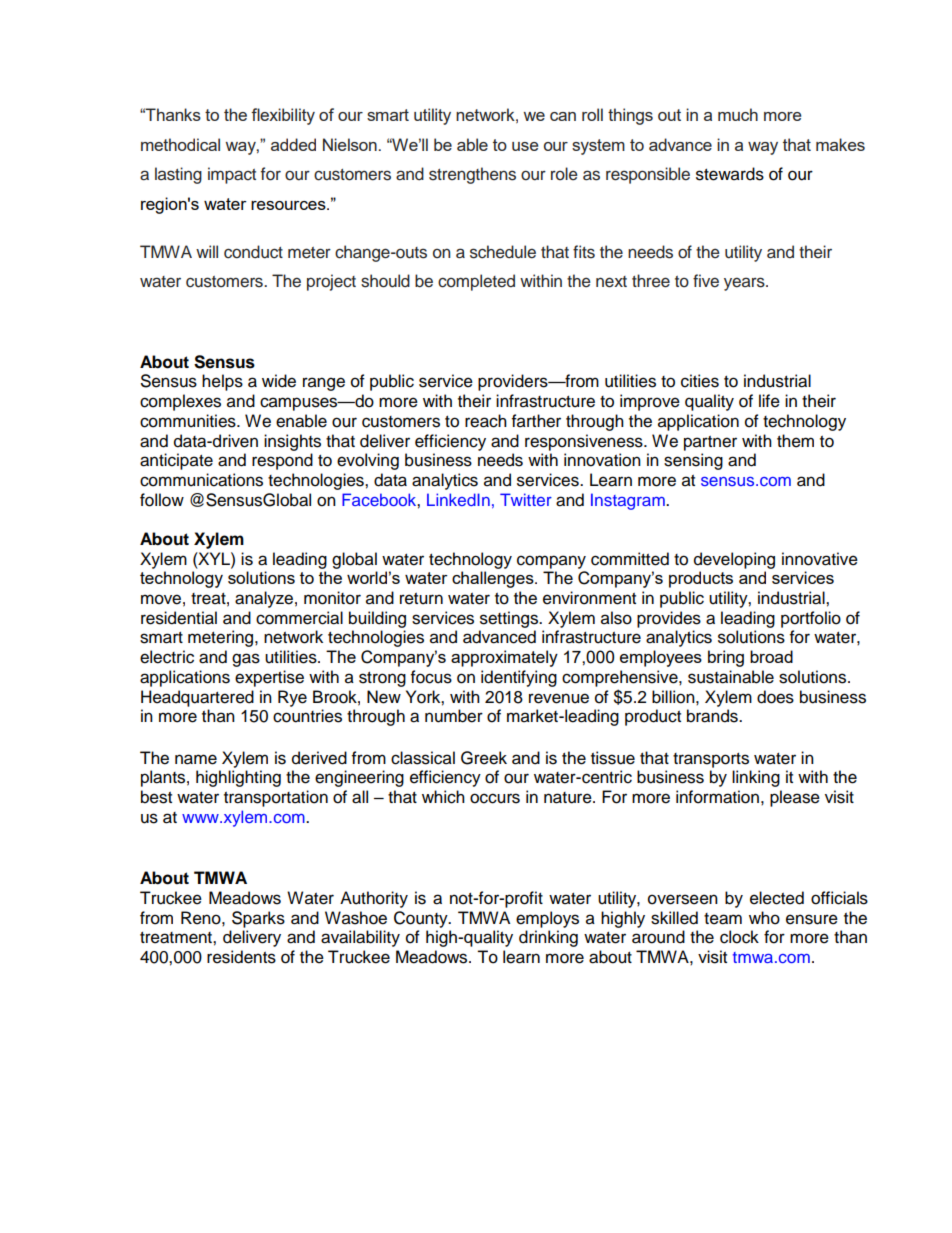  What do you see at coordinates (196, 759) in the screenshot?
I see `name` at bounding box center [196, 759].
